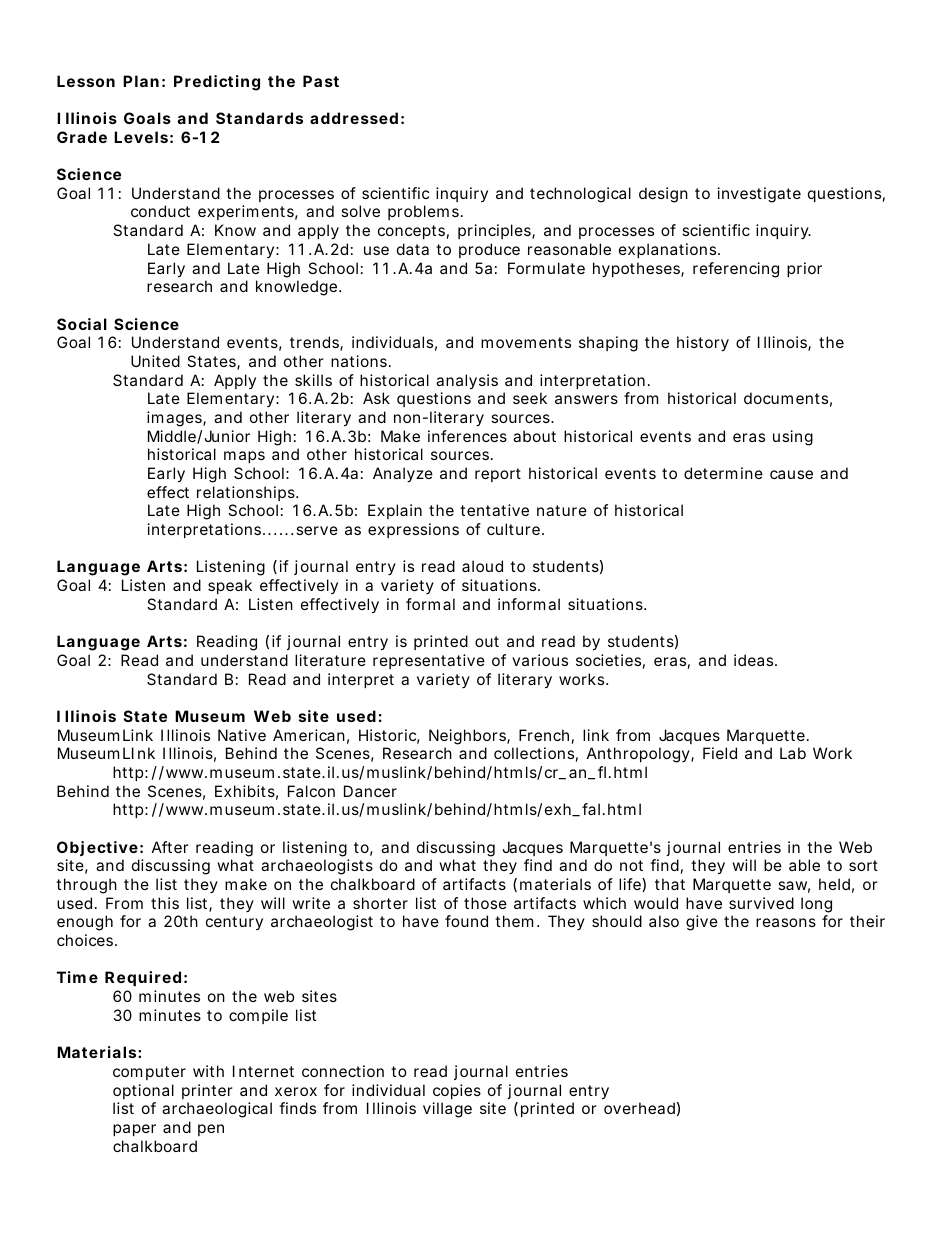 This screenshot has width=952, height=1233. What do you see at coordinates (354, 118) in the screenshot?
I see `addressed` at bounding box center [354, 118].
